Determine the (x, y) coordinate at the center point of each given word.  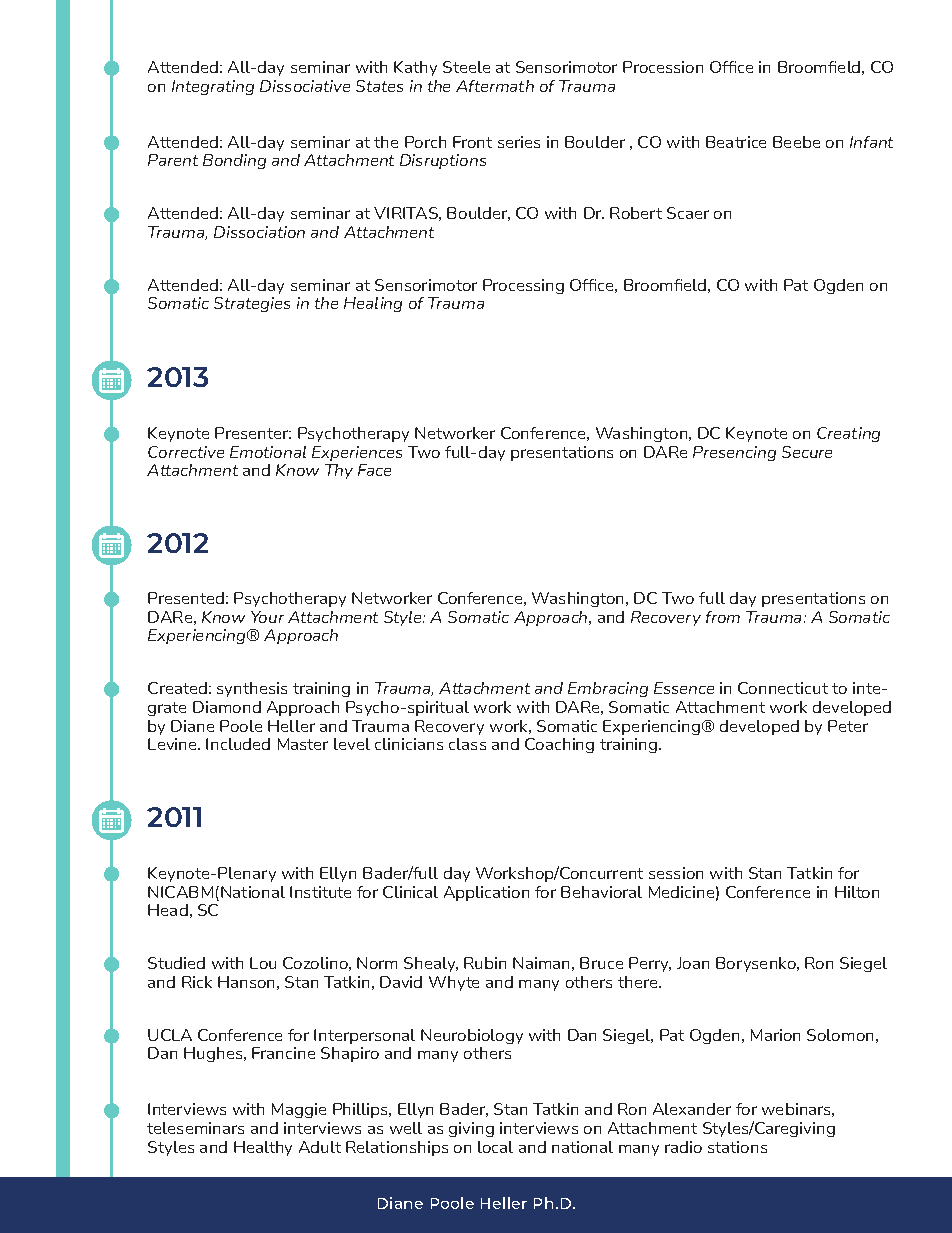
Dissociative (305, 86)
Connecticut (783, 688)
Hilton (857, 892)
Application (486, 893)
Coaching (559, 745)
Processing (523, 286)
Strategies (252, 304)
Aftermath (495, 86)
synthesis (252, 689)
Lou (263, 963)
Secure (807, 452)
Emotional (268, 452)
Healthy (263, 1148)
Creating (848, 434)
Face (374, 470)
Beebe (796, 142)
